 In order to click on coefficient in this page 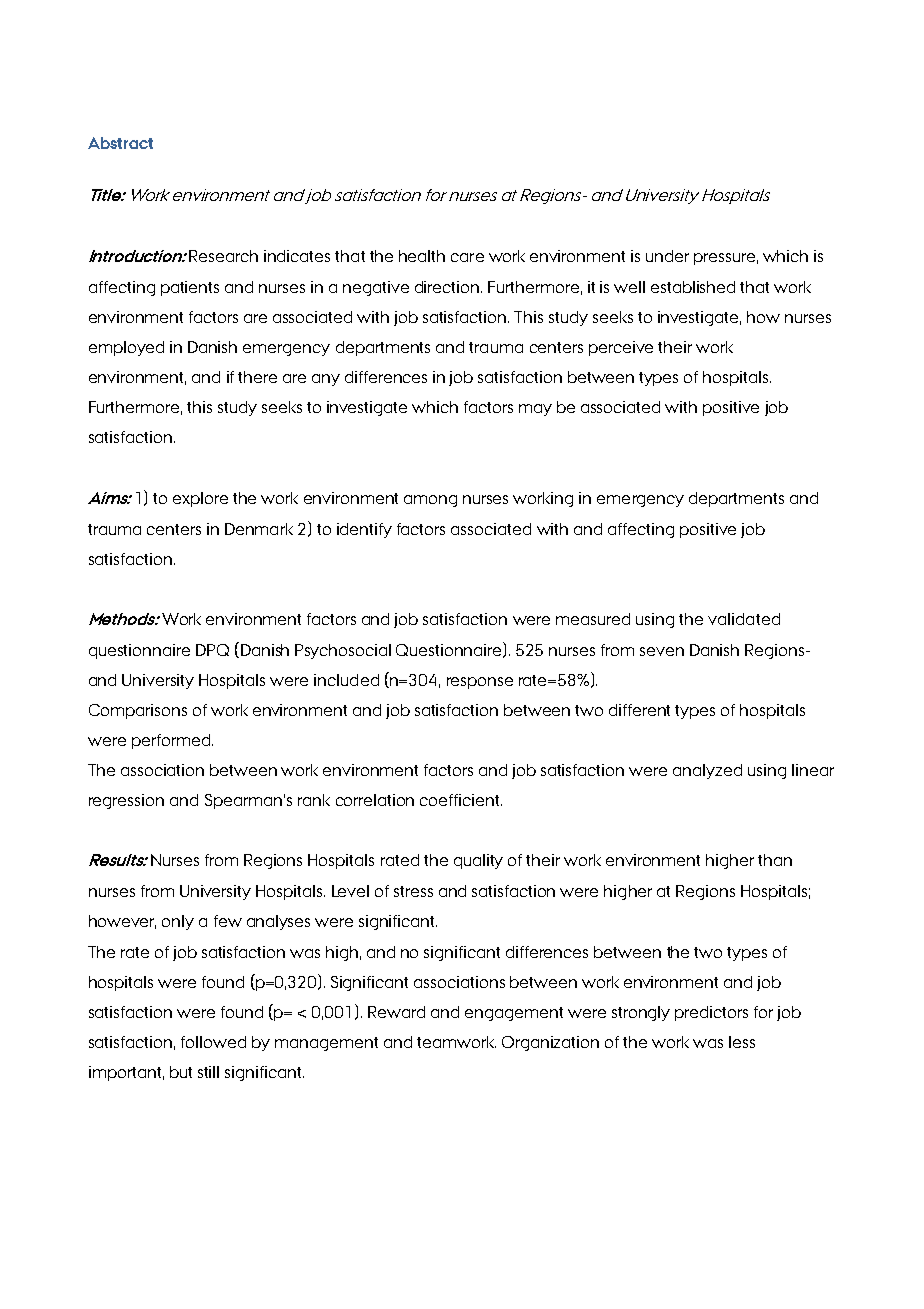, I will do `click(461, 800)`.
